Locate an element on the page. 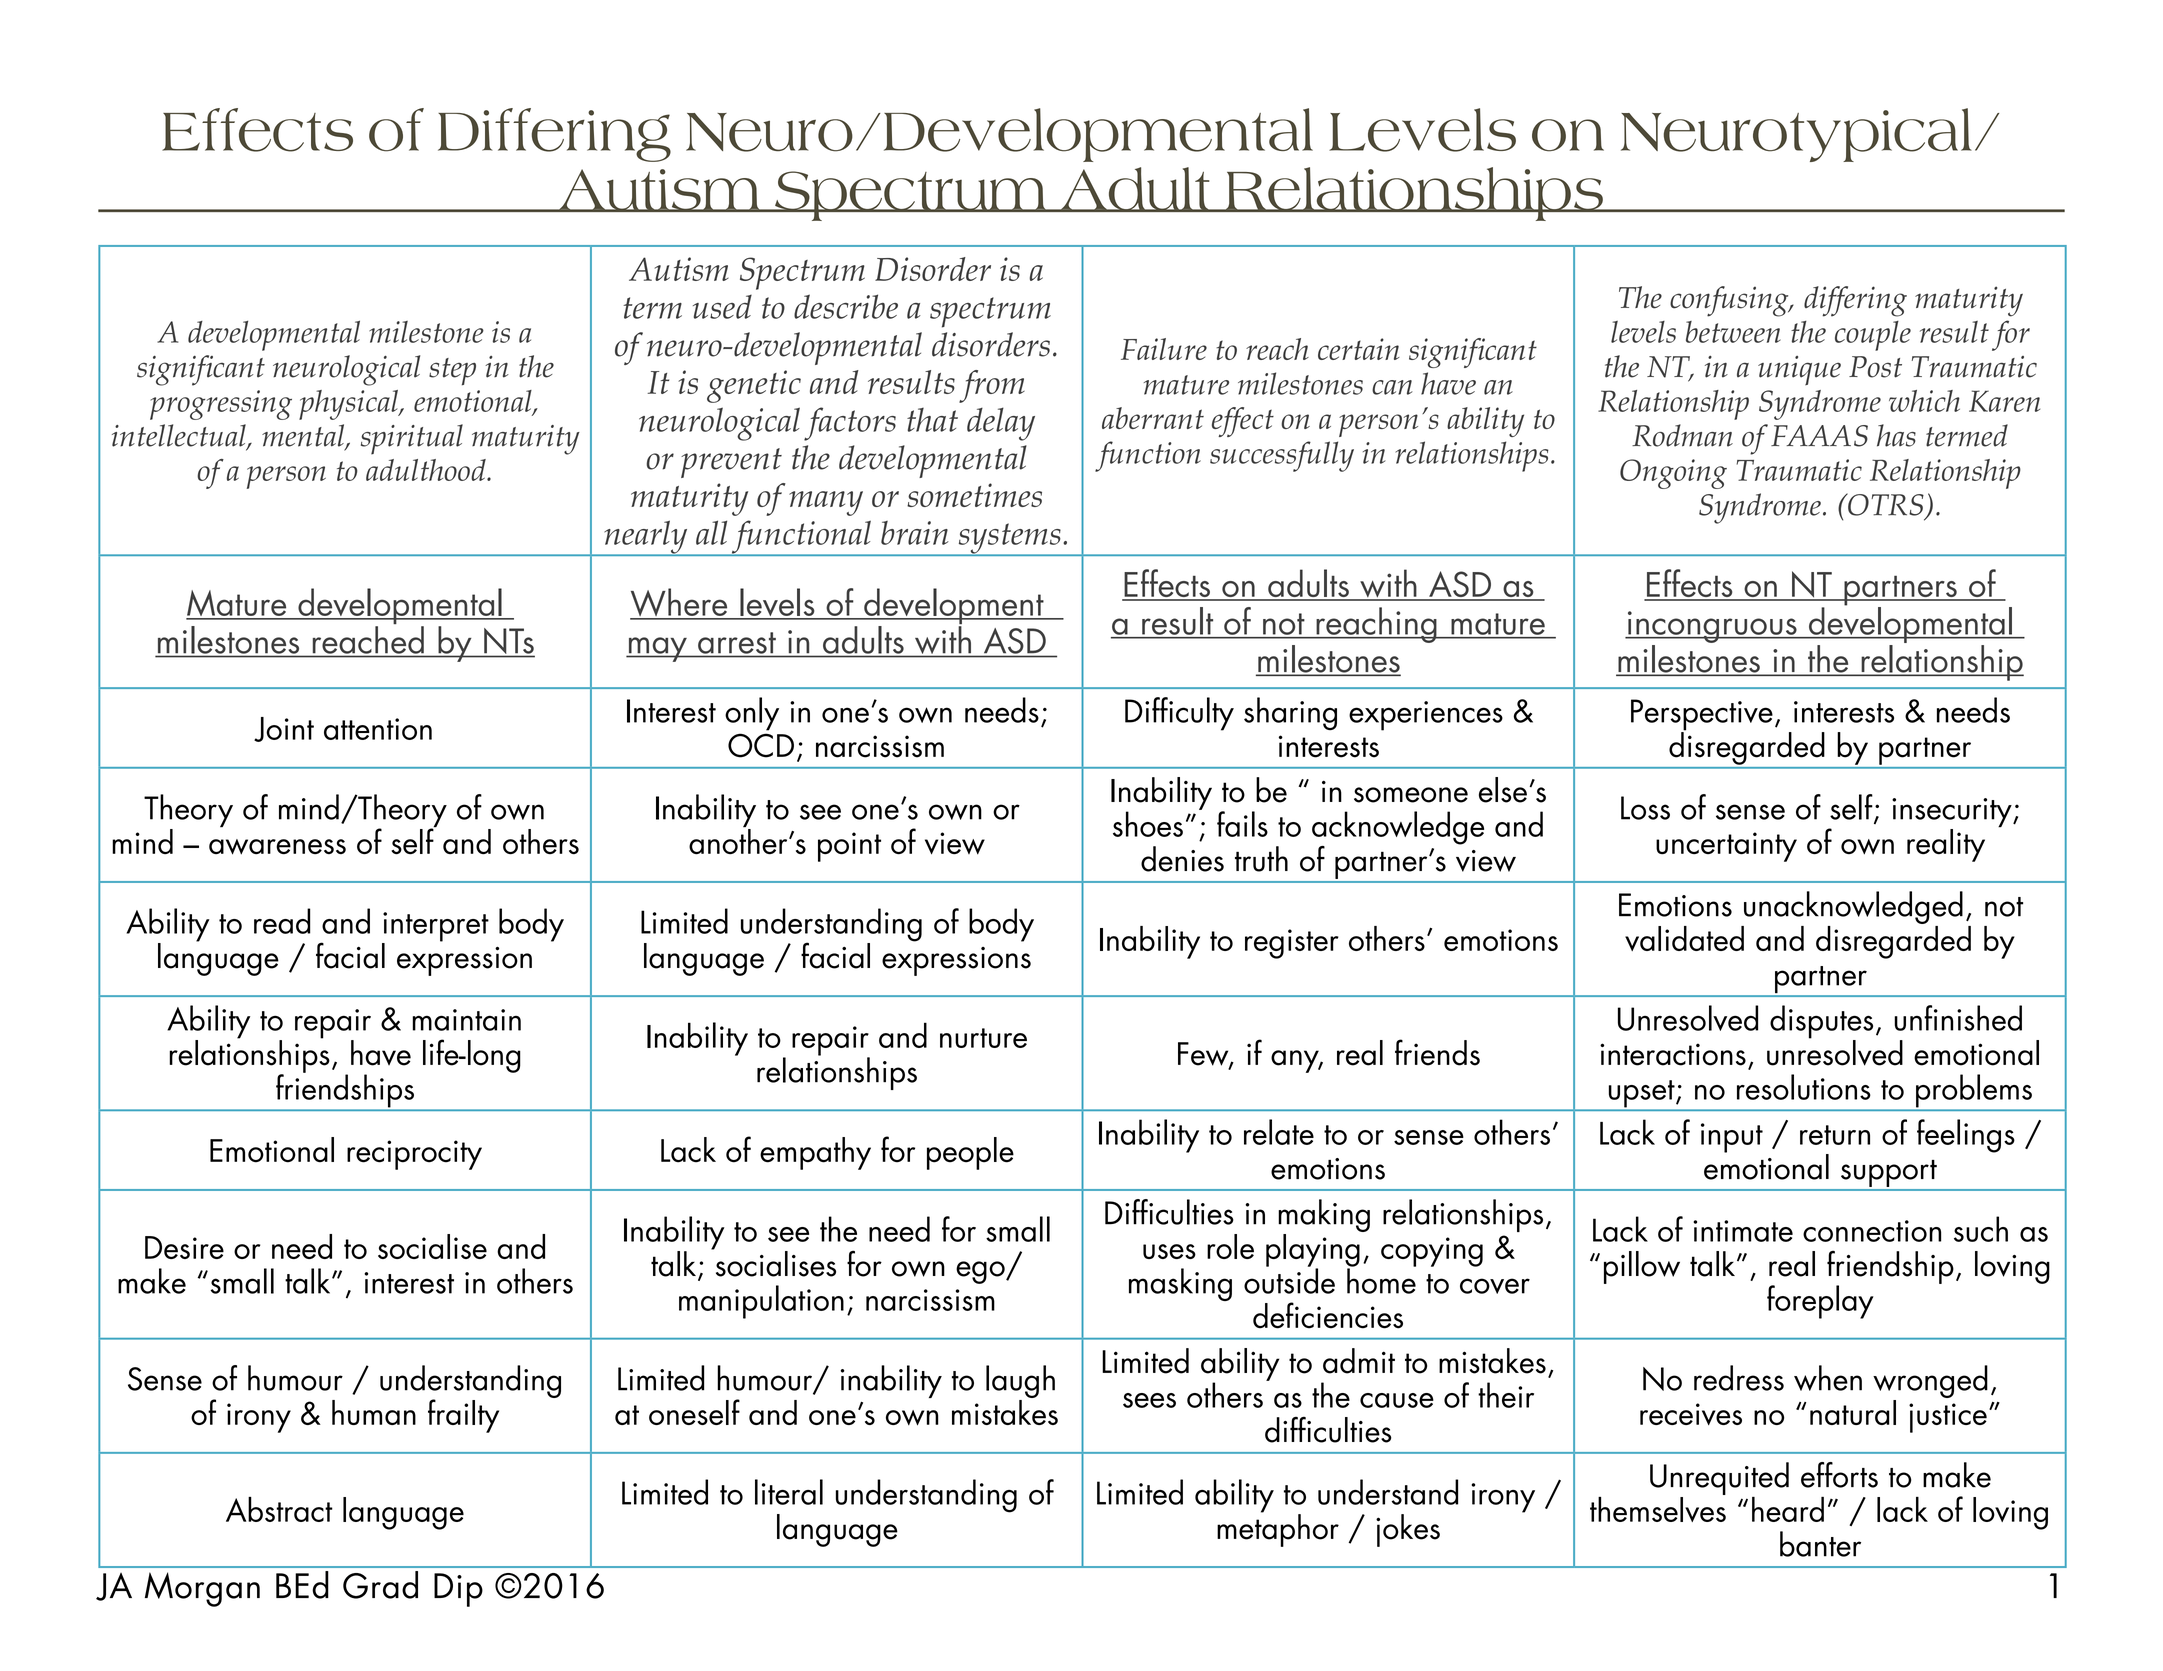 The image size is (2163, 1671). input is located at coordinates (1732, 1138).
